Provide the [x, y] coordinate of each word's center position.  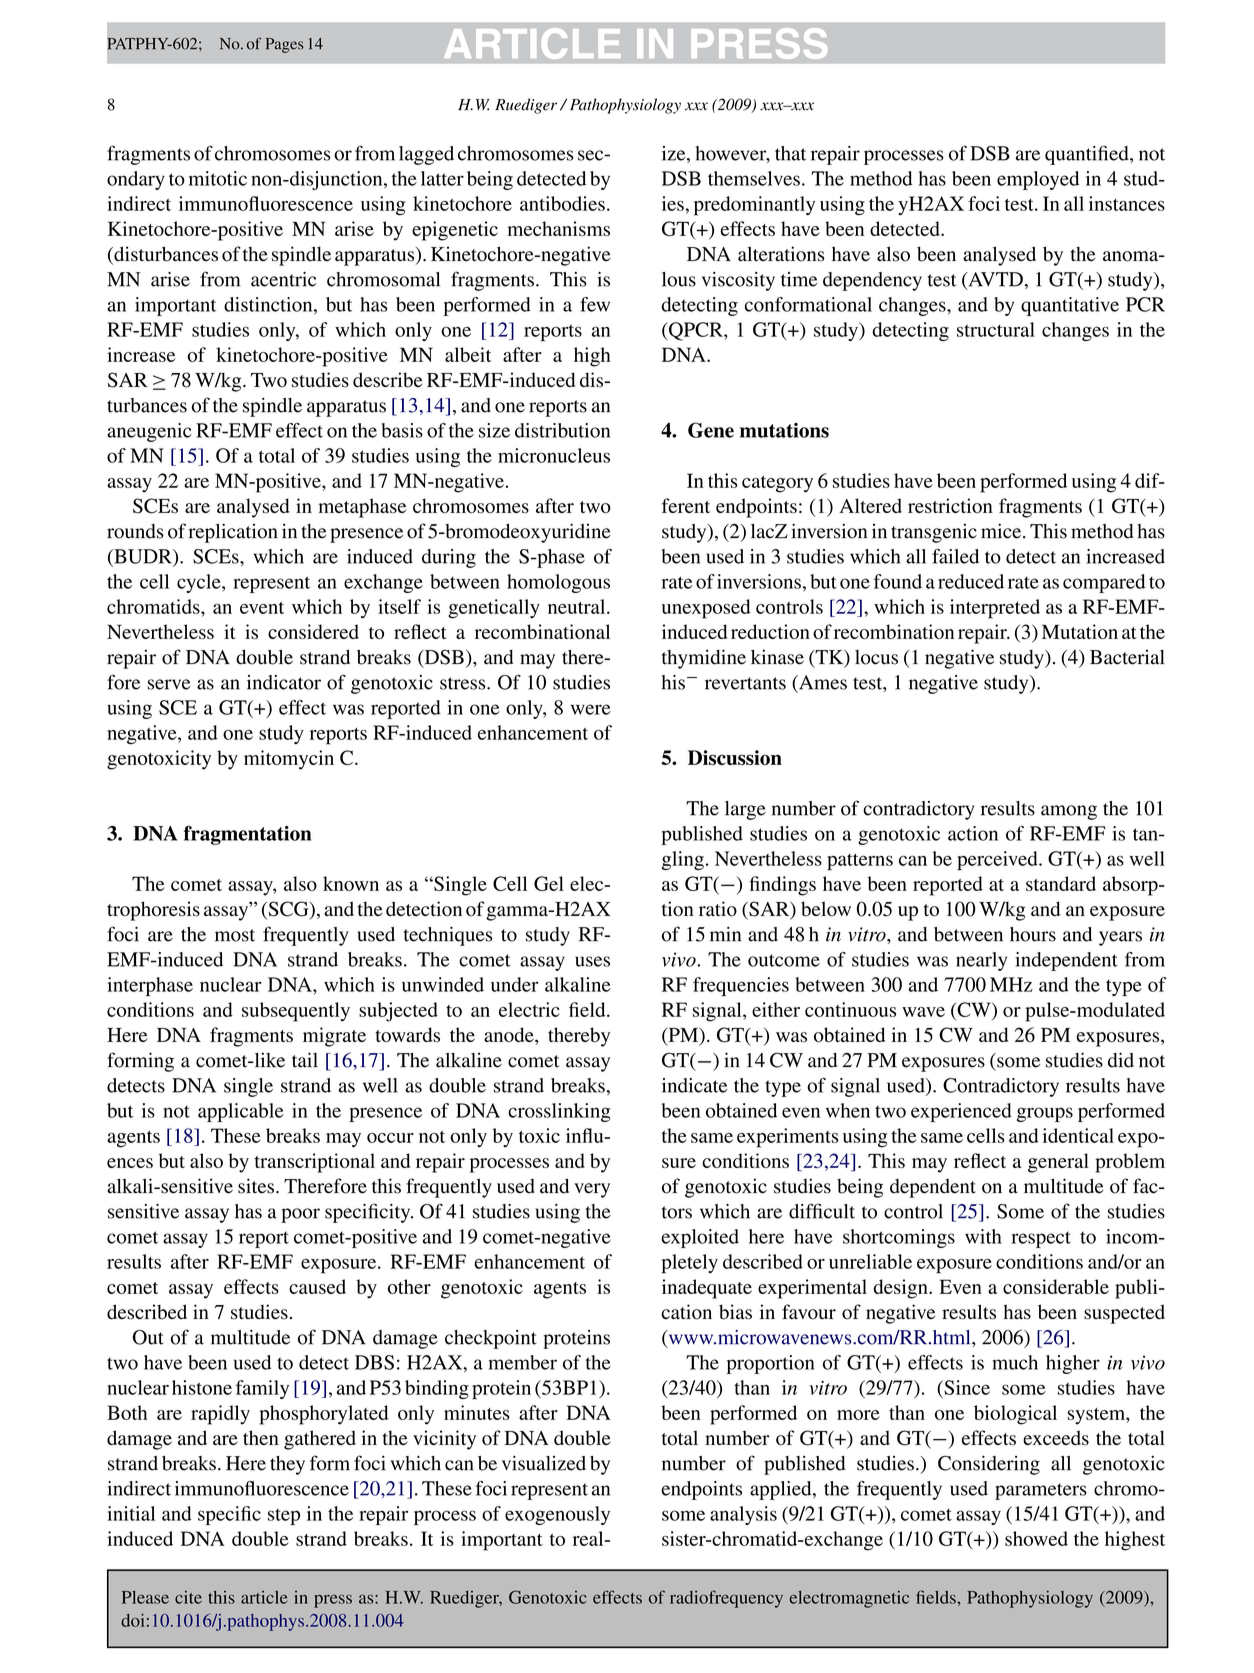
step [284, 1517]
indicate [694, 1085]
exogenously [557, 1515]
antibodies [562, 203]
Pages [285, 45]
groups [1045, 1114]
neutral [578, 606]
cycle [200, 583]
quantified [1088, 155]
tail [305, 1060]
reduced [971, 581]
